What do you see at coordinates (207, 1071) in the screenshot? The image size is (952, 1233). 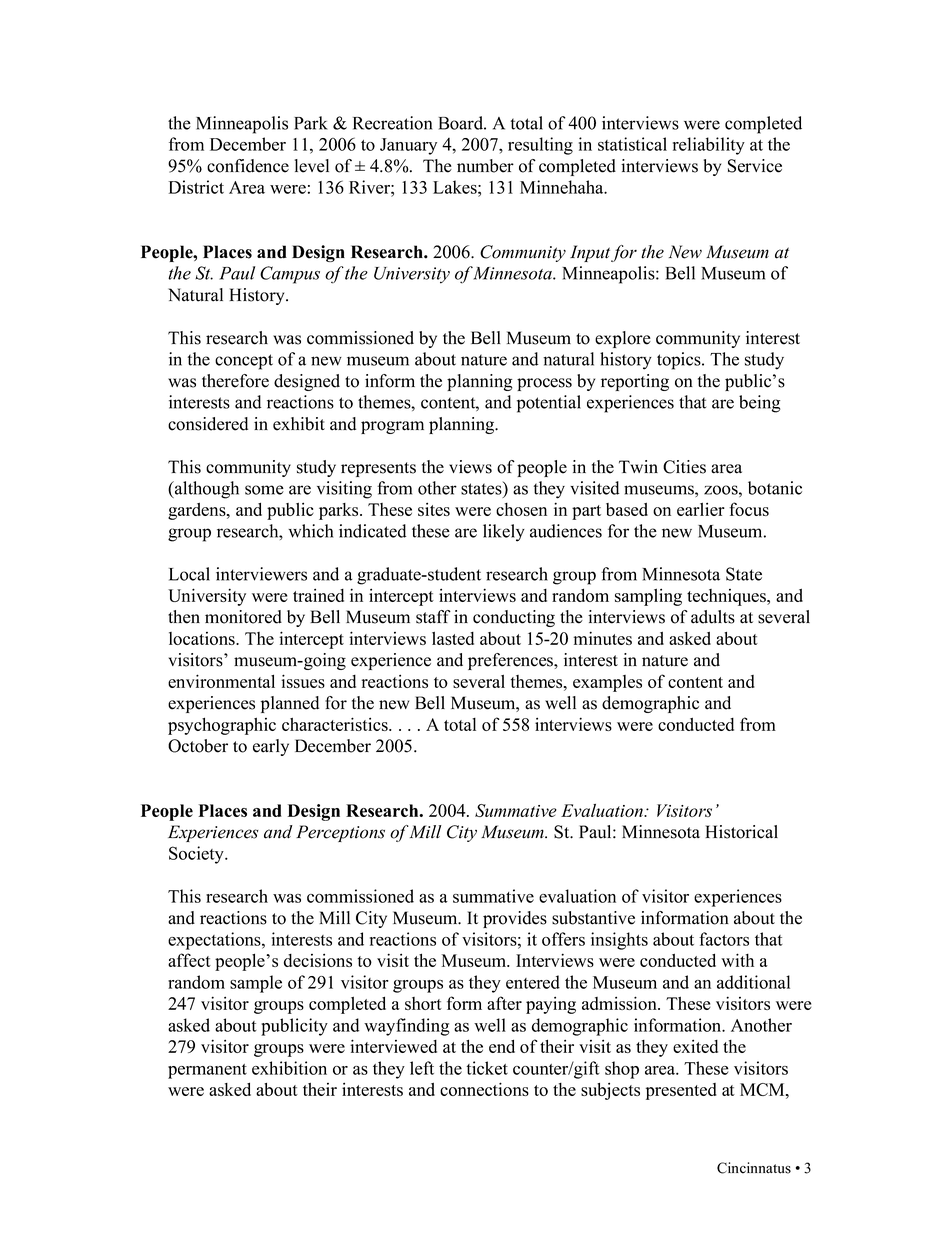 I see `permanent` at bounding box center [207, 1071].
